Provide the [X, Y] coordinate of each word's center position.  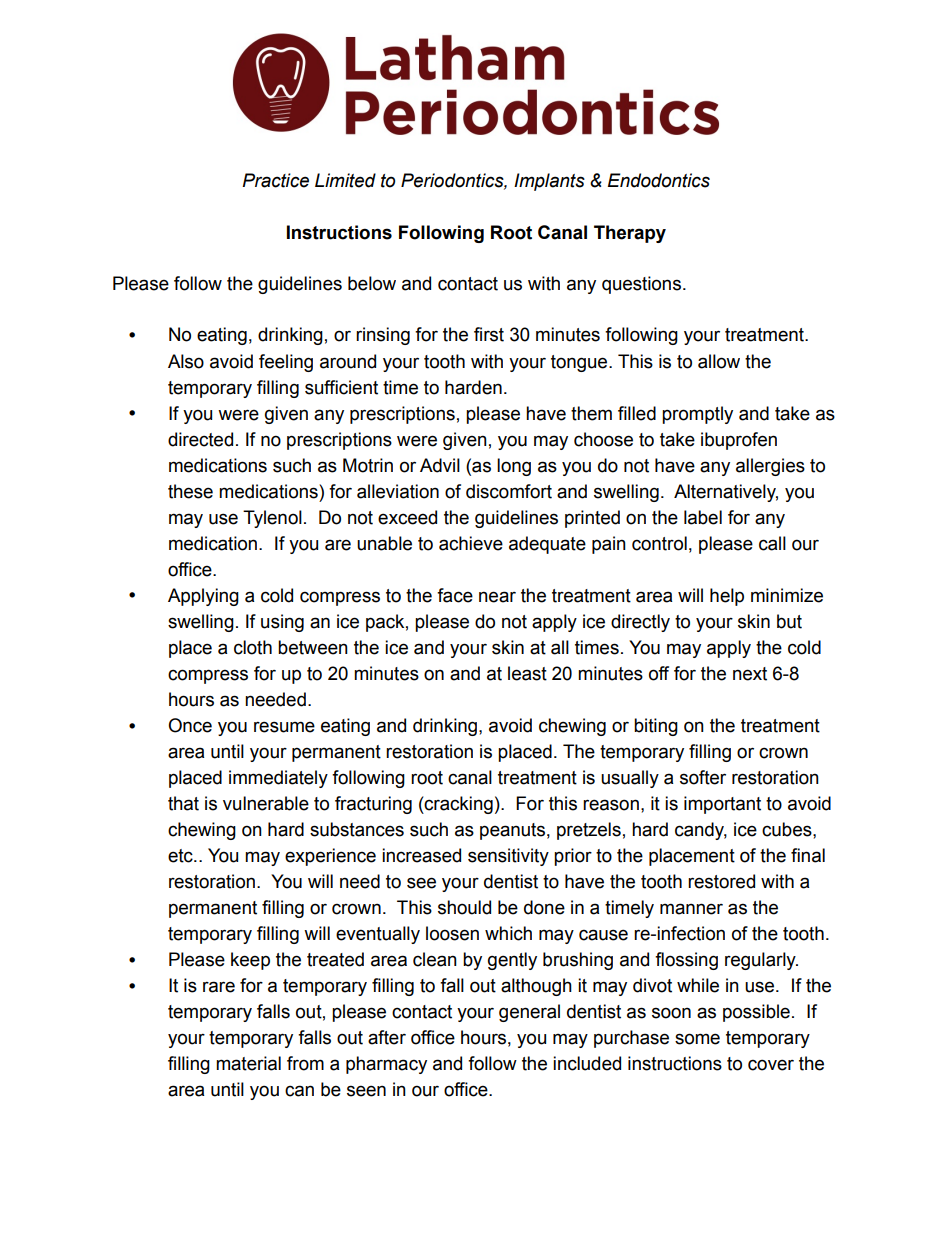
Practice [275, 180]
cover [771, 1065]
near [497, 597]
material [248, 1063]
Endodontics [659, 180]
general [529, 1013]
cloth [253, 647]
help [727, 597]
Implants [549, 182]
